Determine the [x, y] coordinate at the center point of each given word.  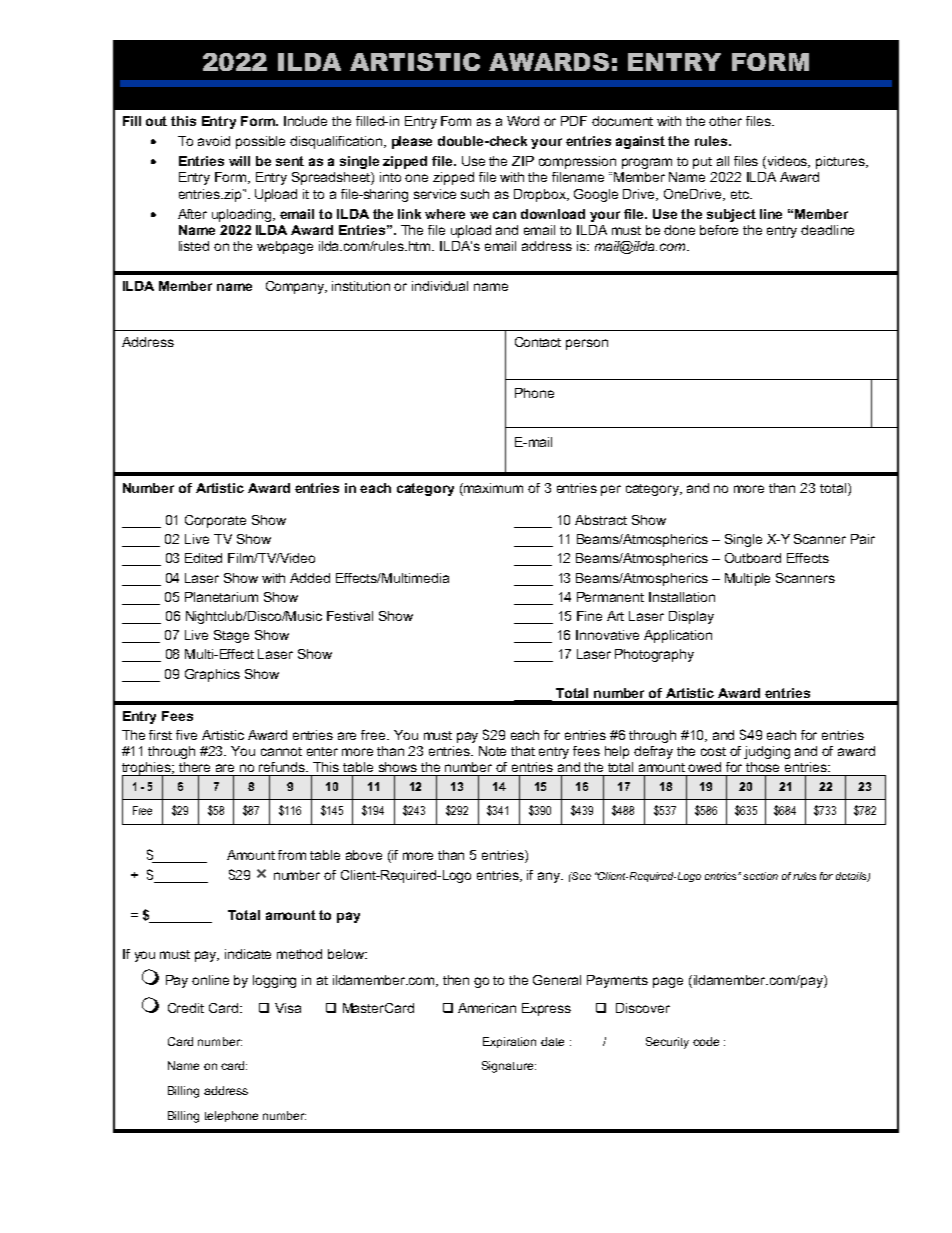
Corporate [215, 521]
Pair [863, 539]
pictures [841, 162]
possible [260, 142]
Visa [288, 1008]
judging [767, 752]
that [523, 751]
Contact [538, 342]
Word [523, 121]
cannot [281, 751]
